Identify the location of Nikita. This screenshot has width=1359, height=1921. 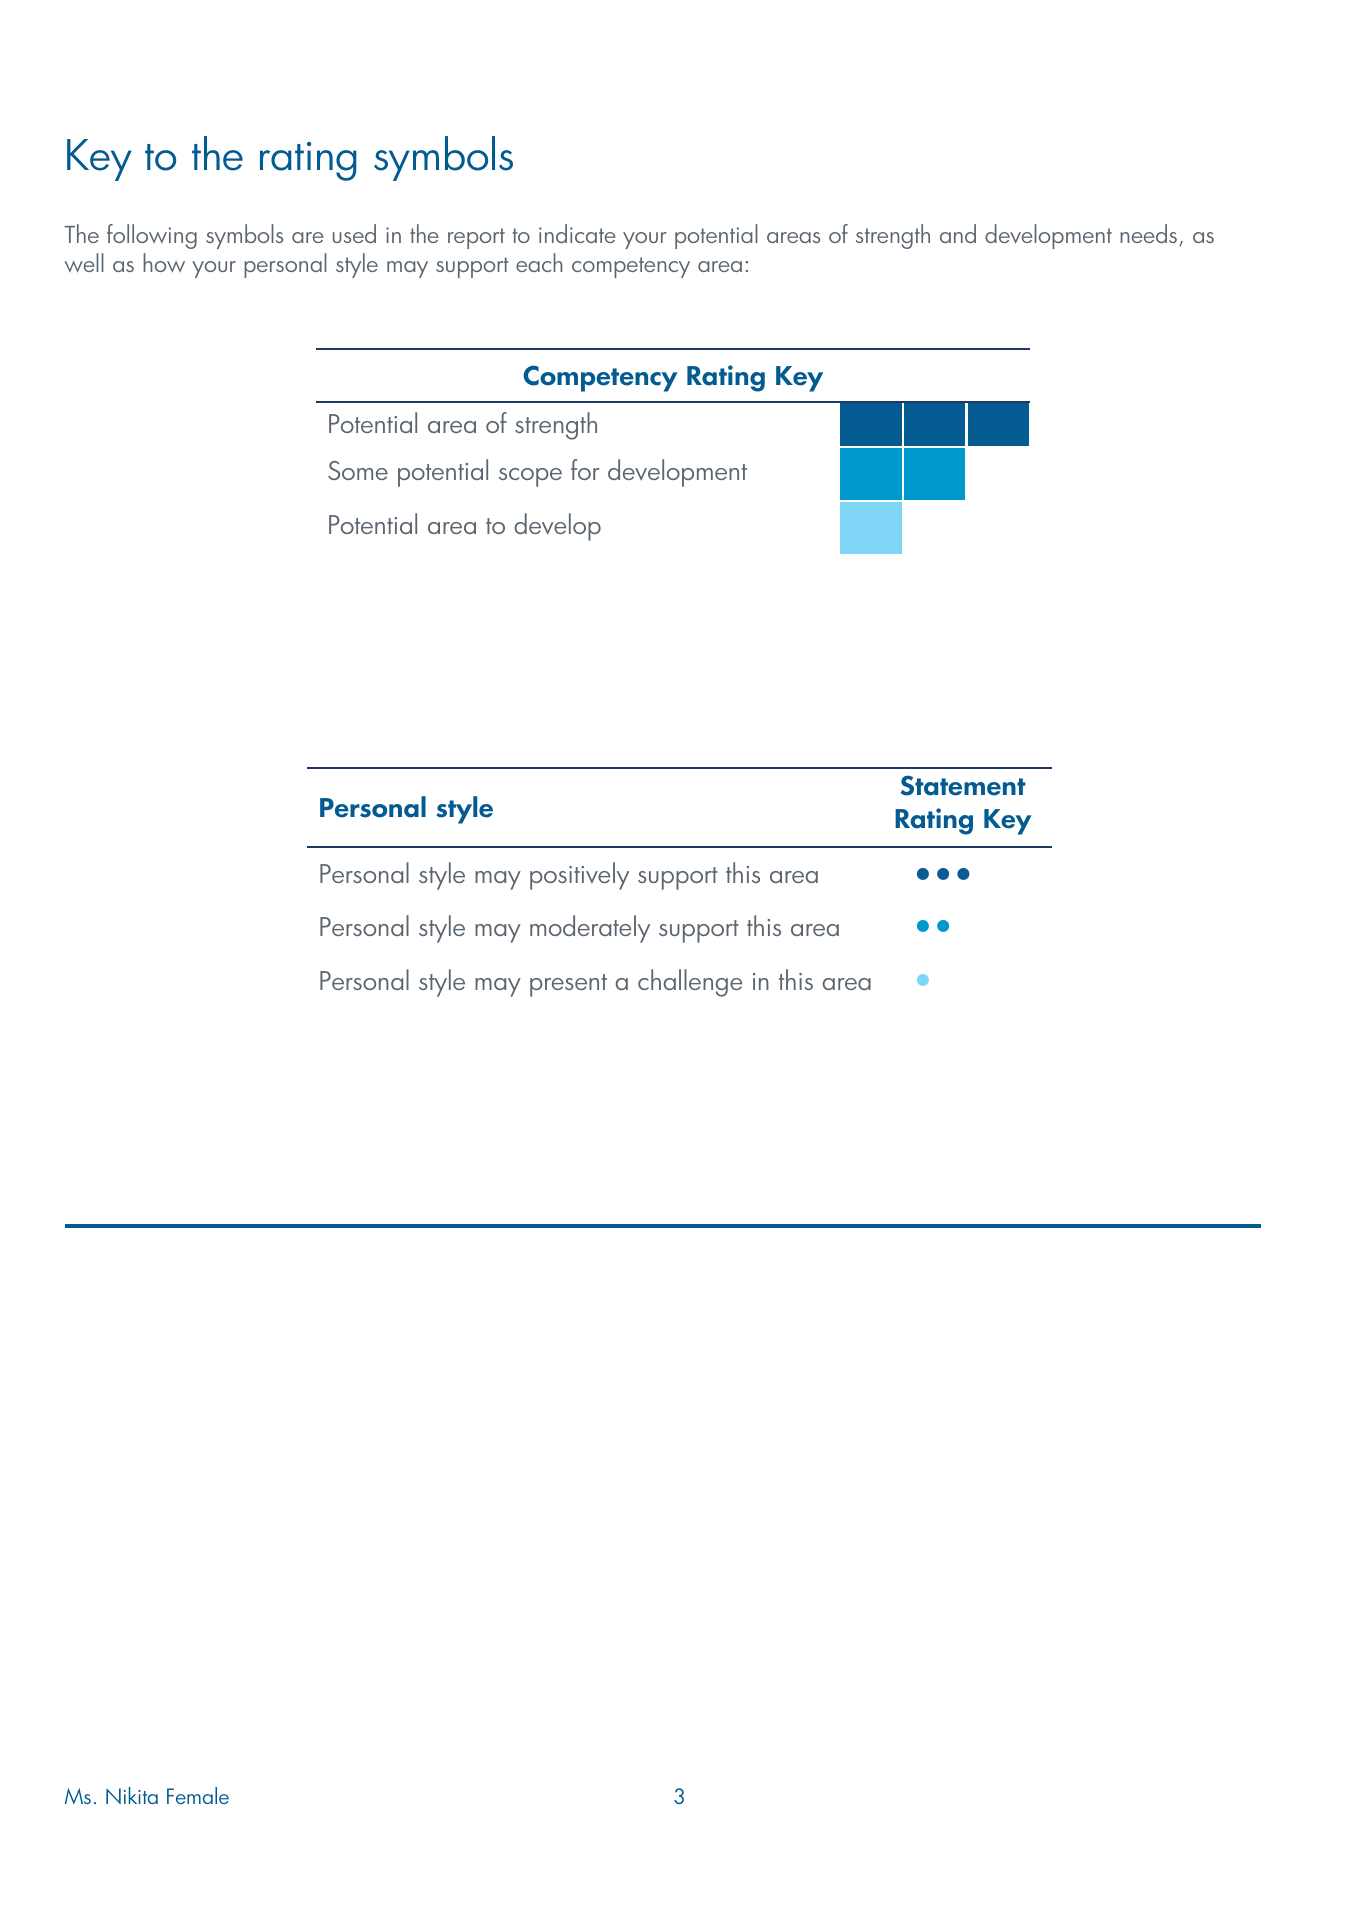
(132, 1795).
